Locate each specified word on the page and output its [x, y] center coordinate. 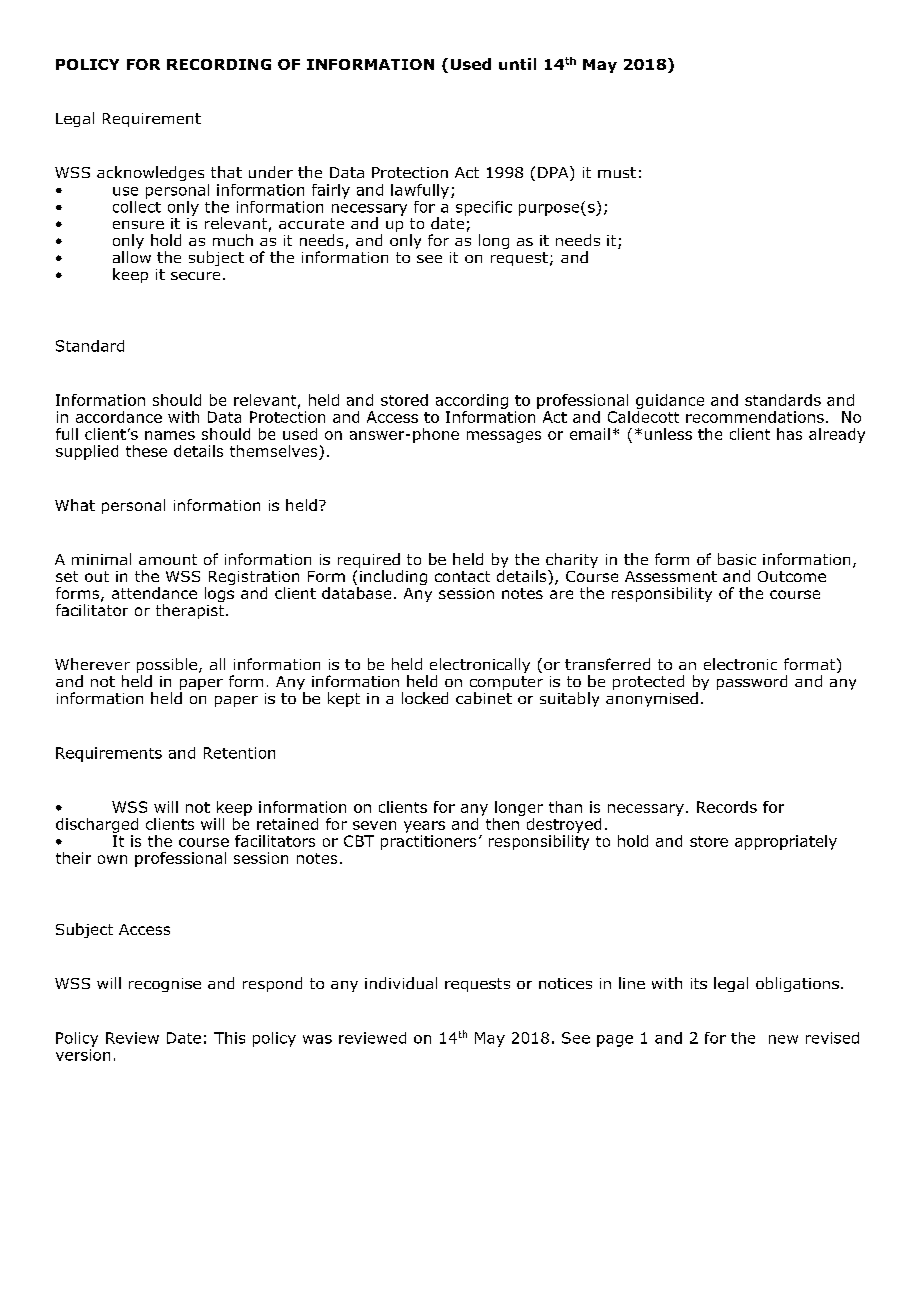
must [617, 172]
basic [737, 559]
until [517, 64]
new [783, 1039]
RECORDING [219, 64]
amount [168, 559]
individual [401, 983]
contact [462, 576]
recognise [165, 985]
